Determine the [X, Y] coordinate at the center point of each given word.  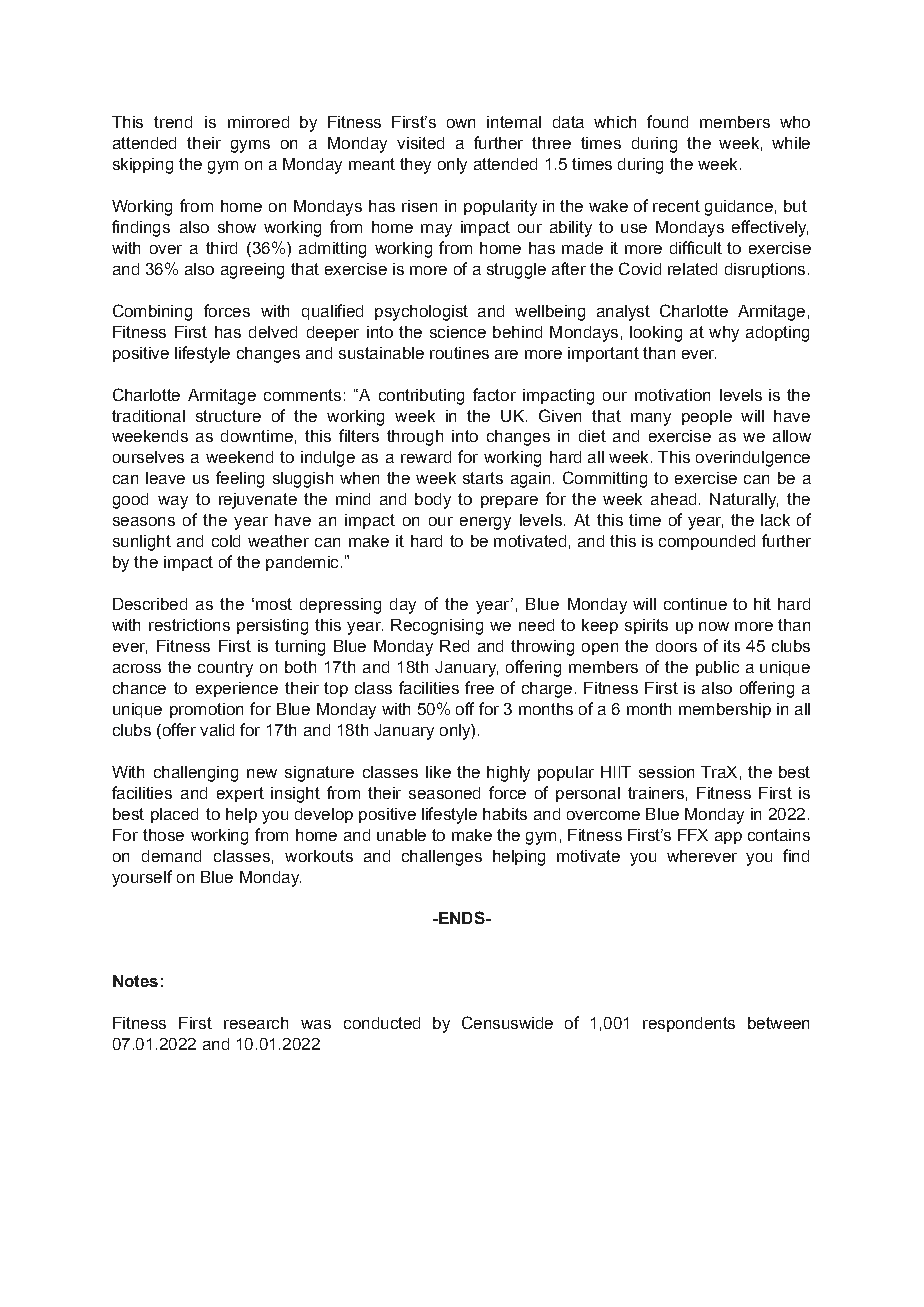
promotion [206, 710]
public [717, 668]
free [479, 687]
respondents [689, 1024]
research [256, 1023]
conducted [382, 1023]
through [415, 438]
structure [228, 416]
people [707, 417]
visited [420, 143]
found [667, 121]
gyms [250, 146]
